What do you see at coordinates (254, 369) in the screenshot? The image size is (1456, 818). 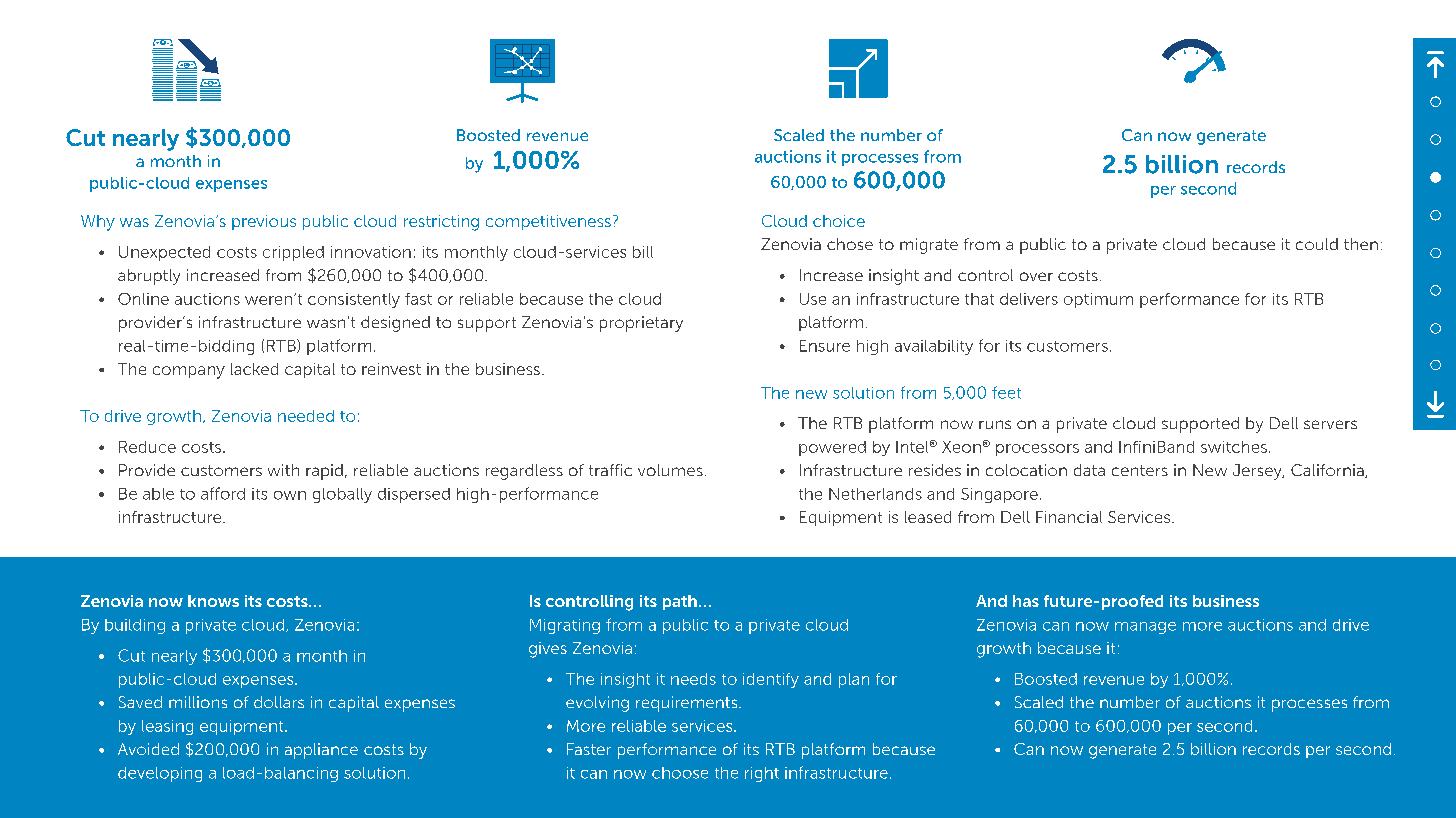 I see `lacked` at bounding box center [254, 369].
